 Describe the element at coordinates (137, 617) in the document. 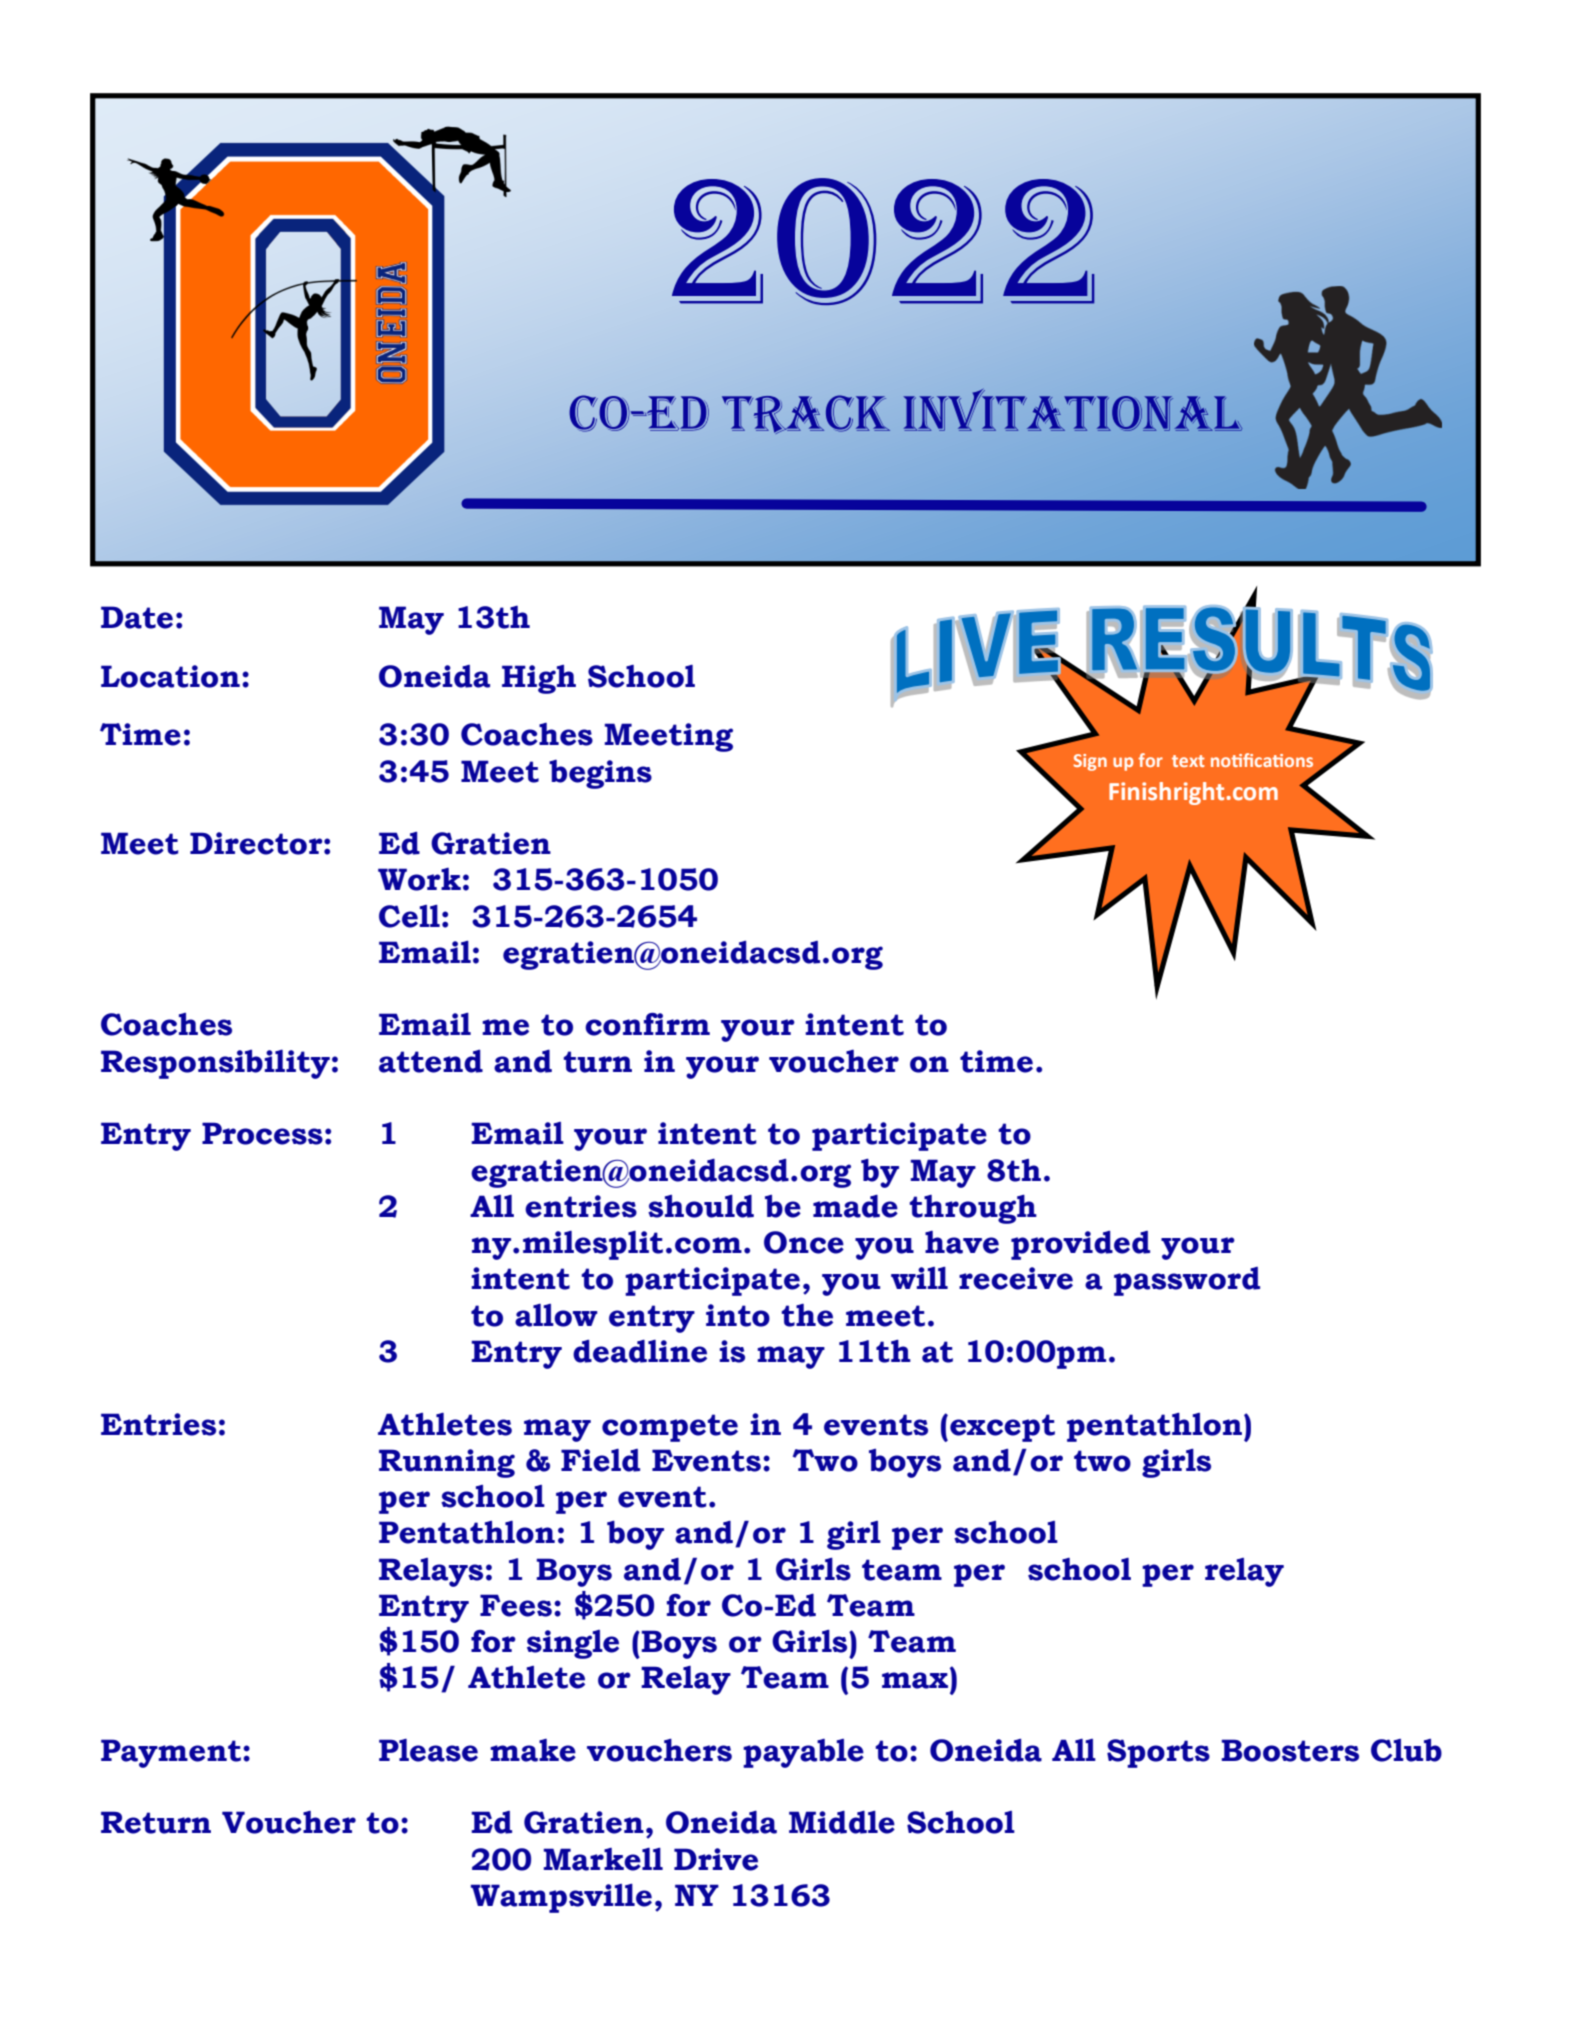

I see `Date` at that location.
